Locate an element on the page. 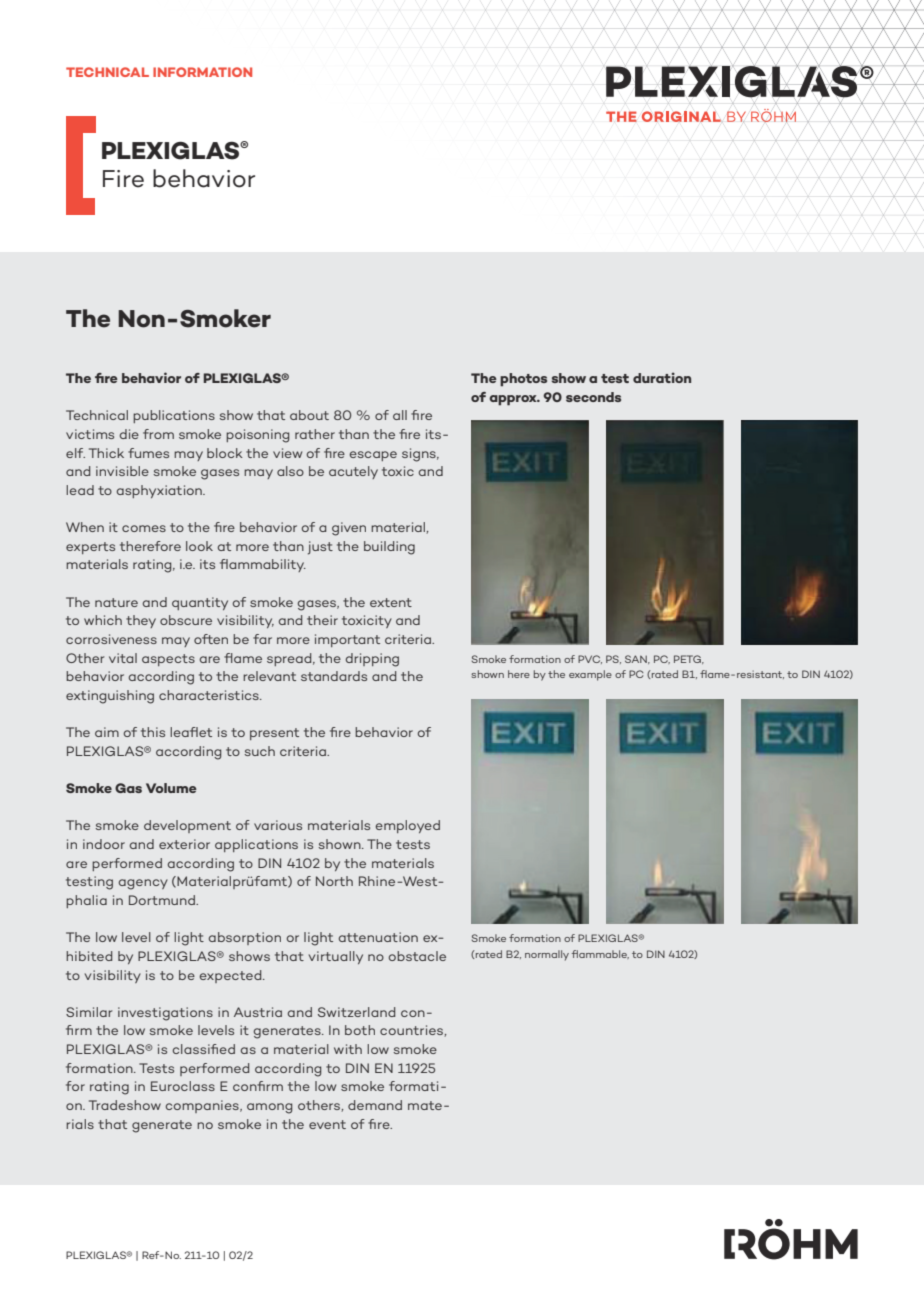 This image has width=924, height=1308. demand is located at coordinates (375, 1105).
